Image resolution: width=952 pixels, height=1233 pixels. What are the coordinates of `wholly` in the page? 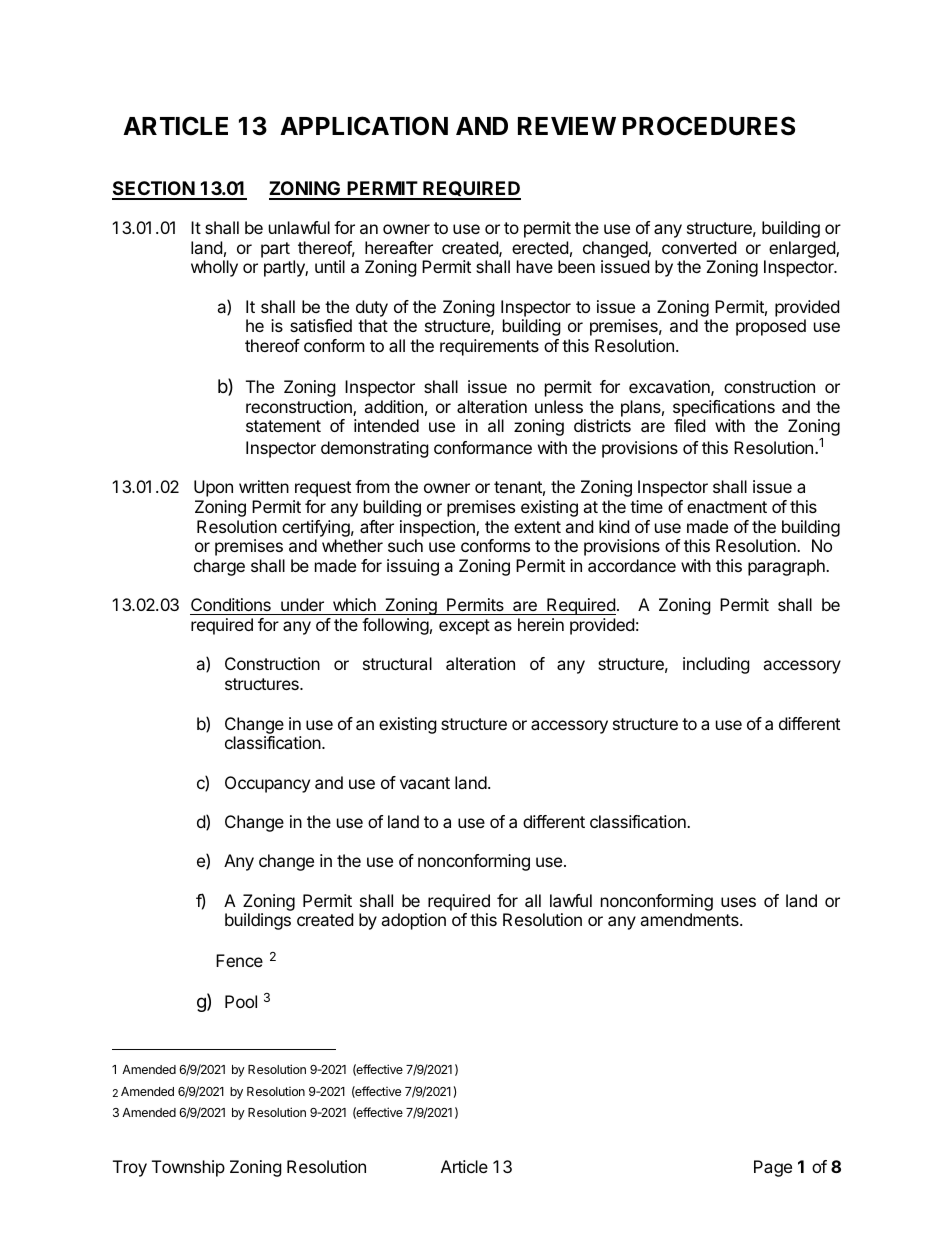 It's located at (214, 268).
